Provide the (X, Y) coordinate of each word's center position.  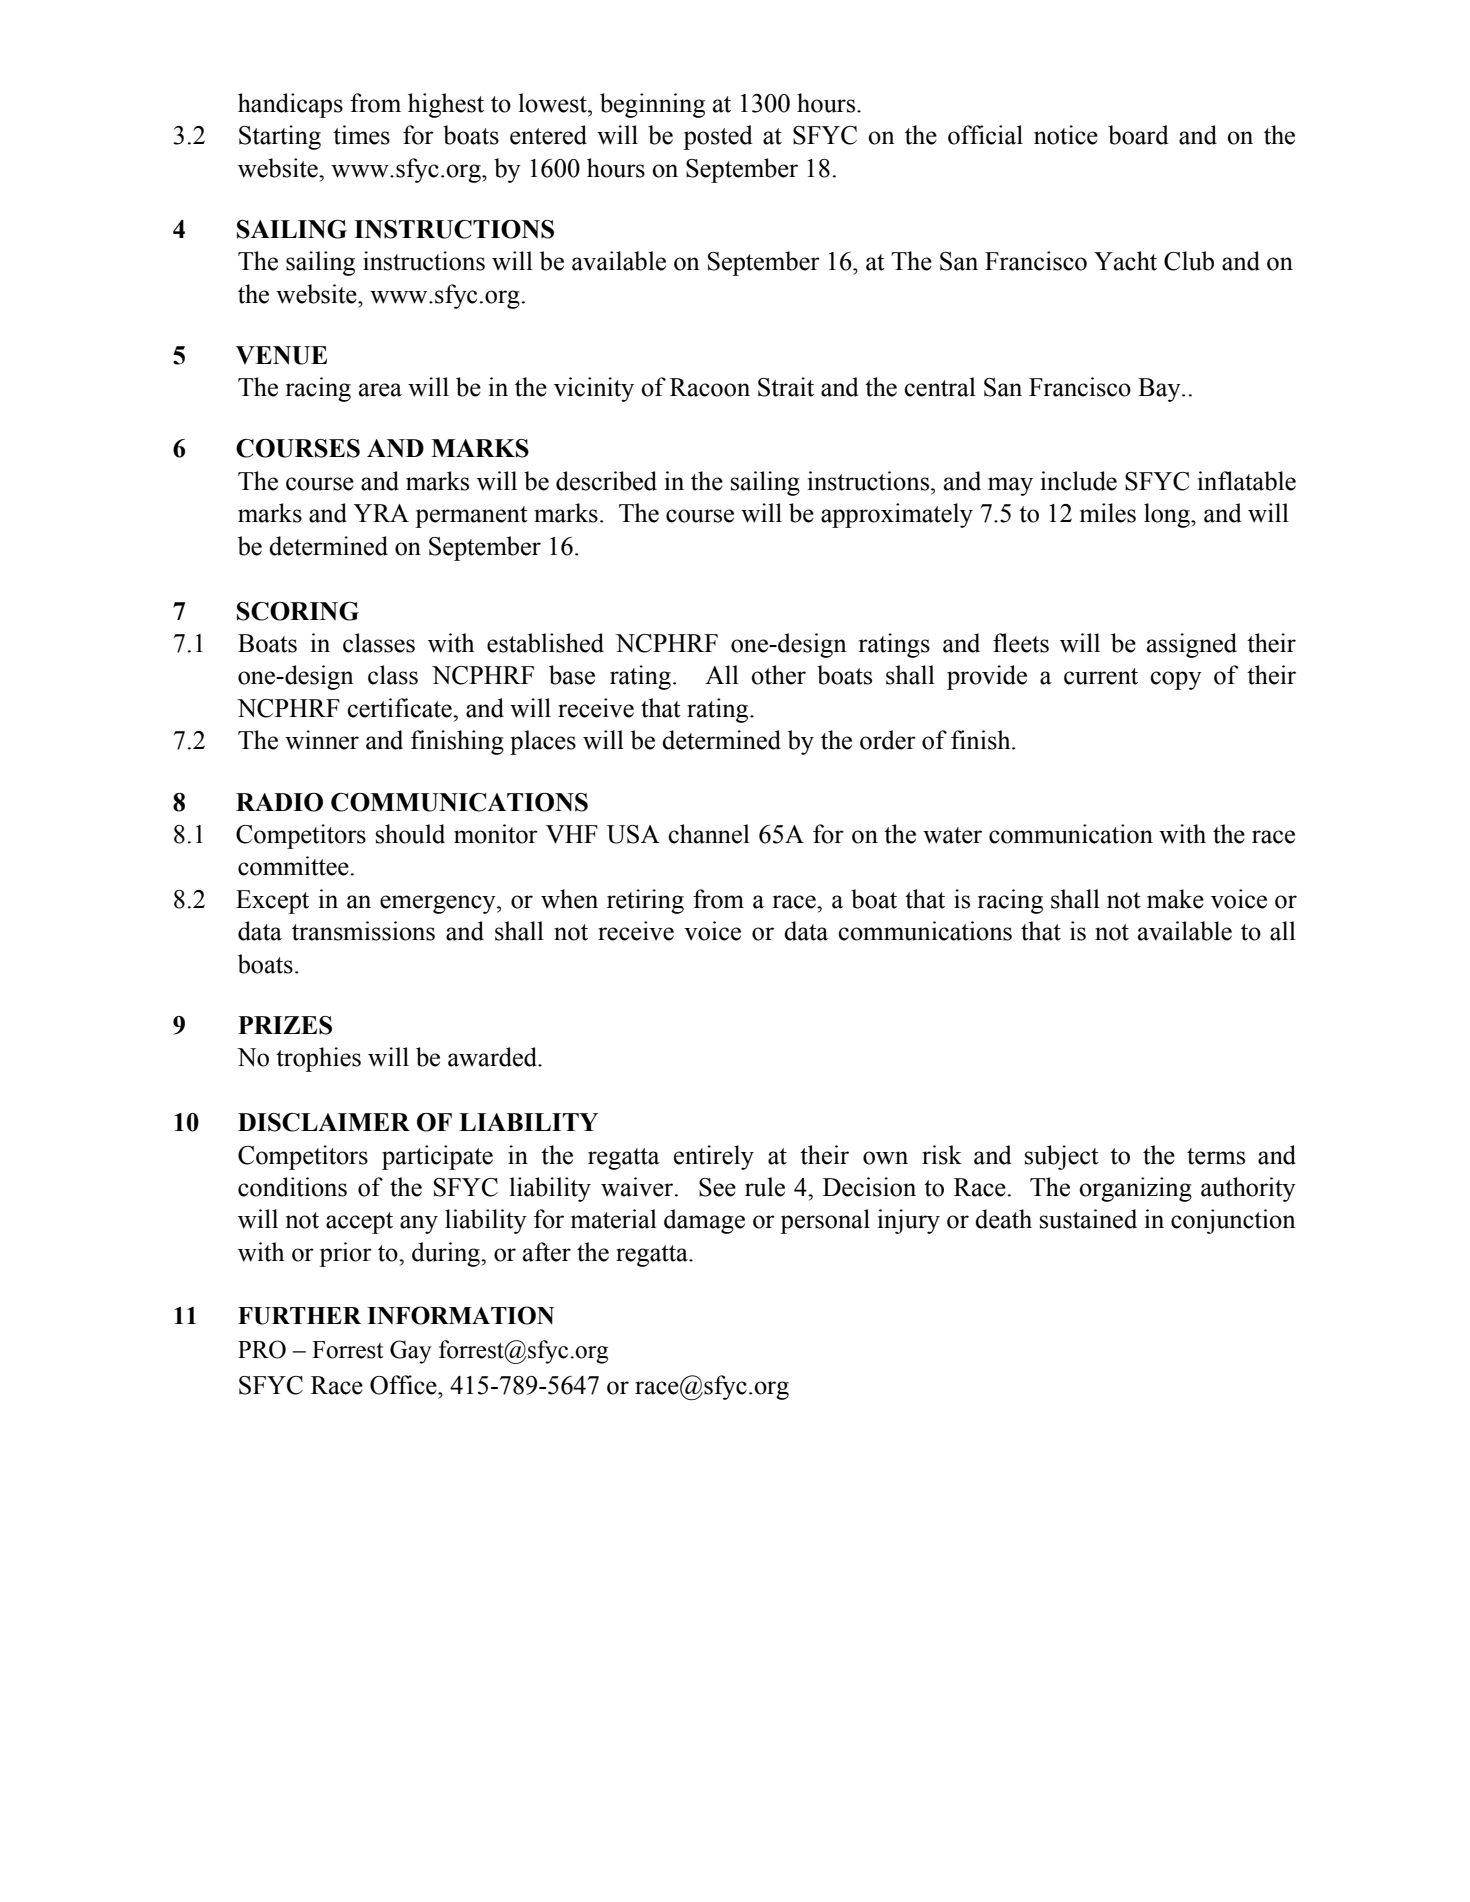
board (1138, 135)
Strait (786, 387)
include (1079, 481)
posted (718, 137)
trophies (318, 1059)
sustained (1088, 1219)
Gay (411, 1352)
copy (1176, 680)
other (778, 675)
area (380, 390)
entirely (714, 1157)
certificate (400, 708)
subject (1062, 1157)
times (361, 135)
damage (704, 1221)
